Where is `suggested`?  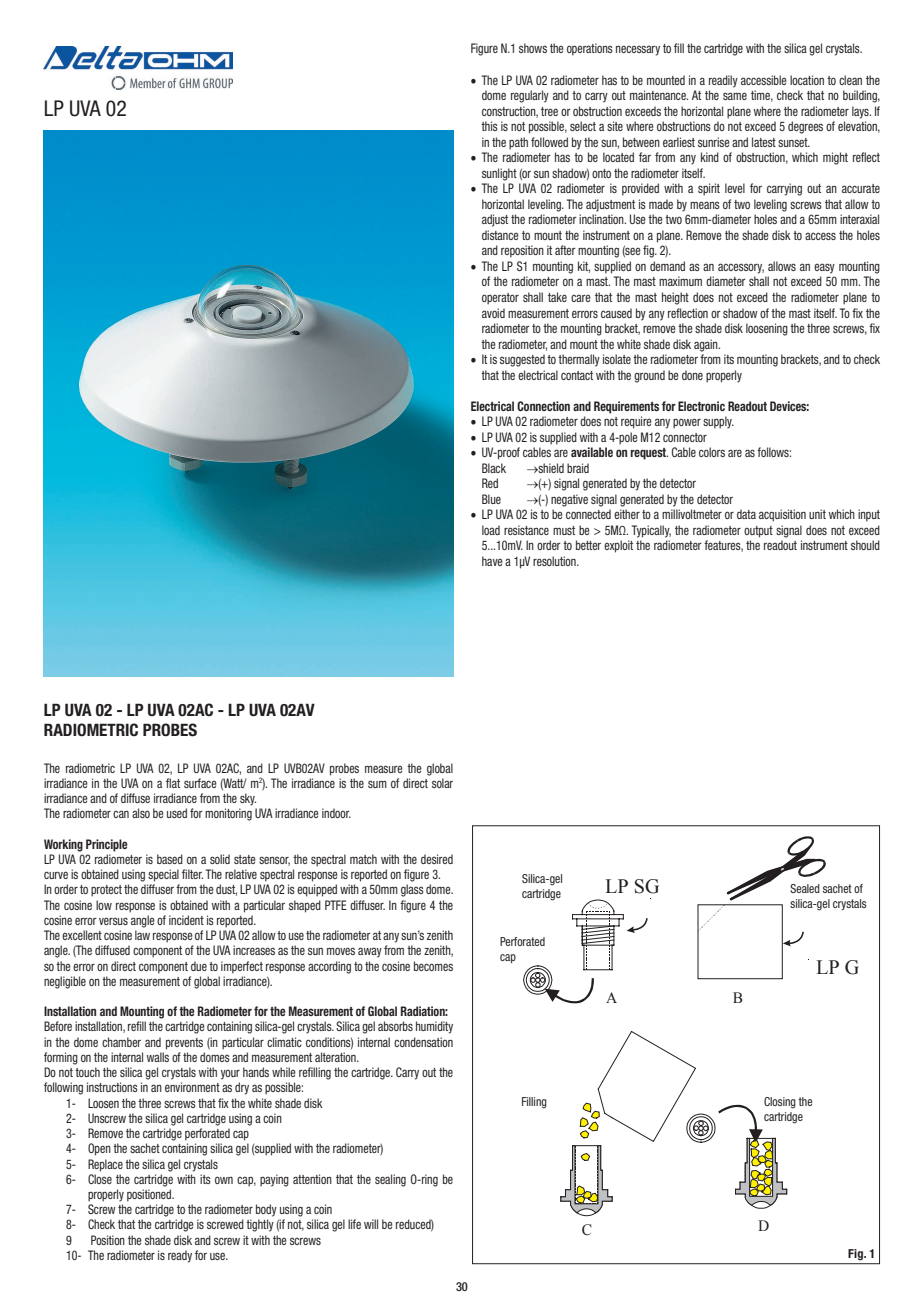 suggested is located at coordinates (522, 360).
